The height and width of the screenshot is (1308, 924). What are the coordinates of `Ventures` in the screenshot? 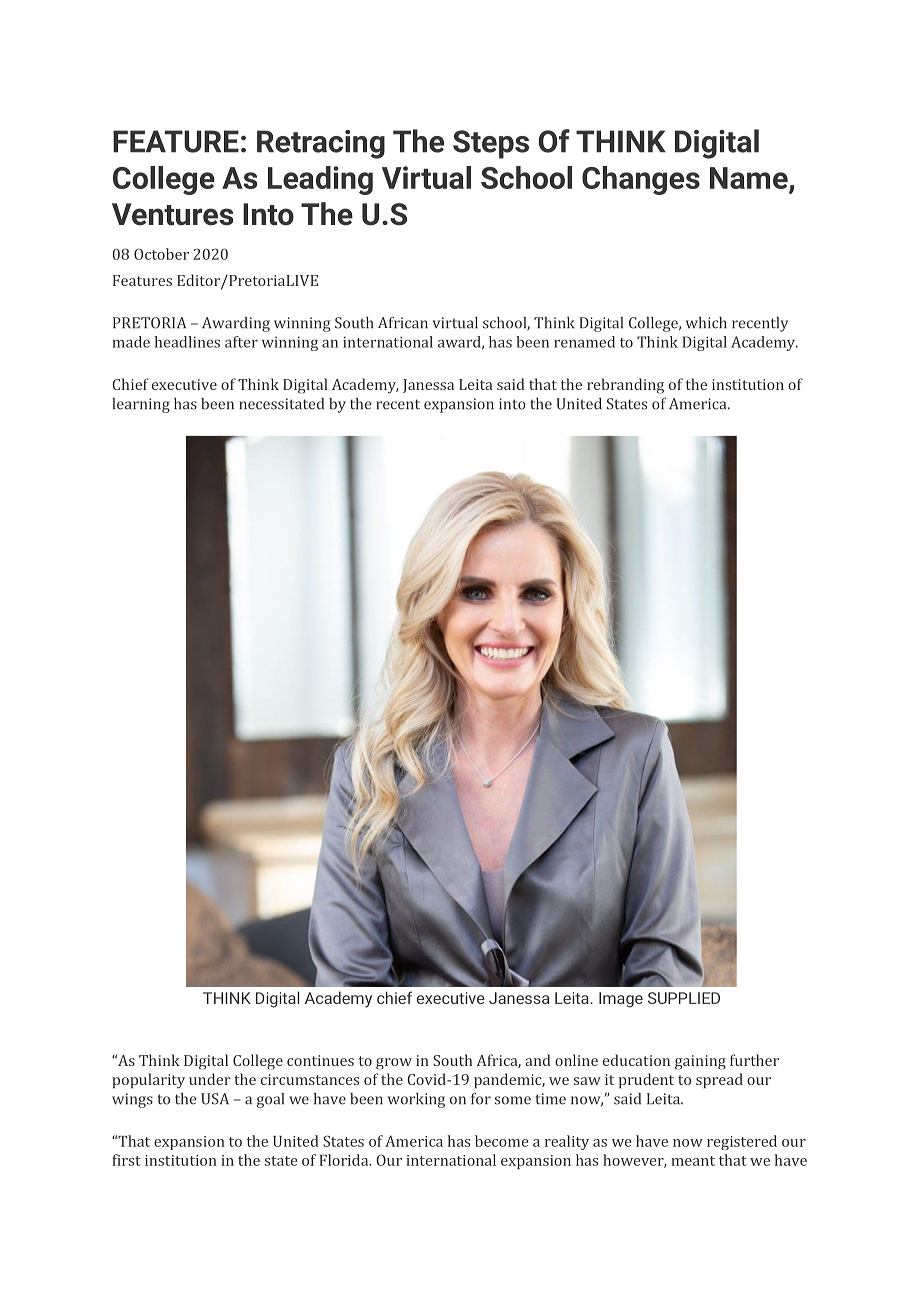 It's located at (172, 214).
